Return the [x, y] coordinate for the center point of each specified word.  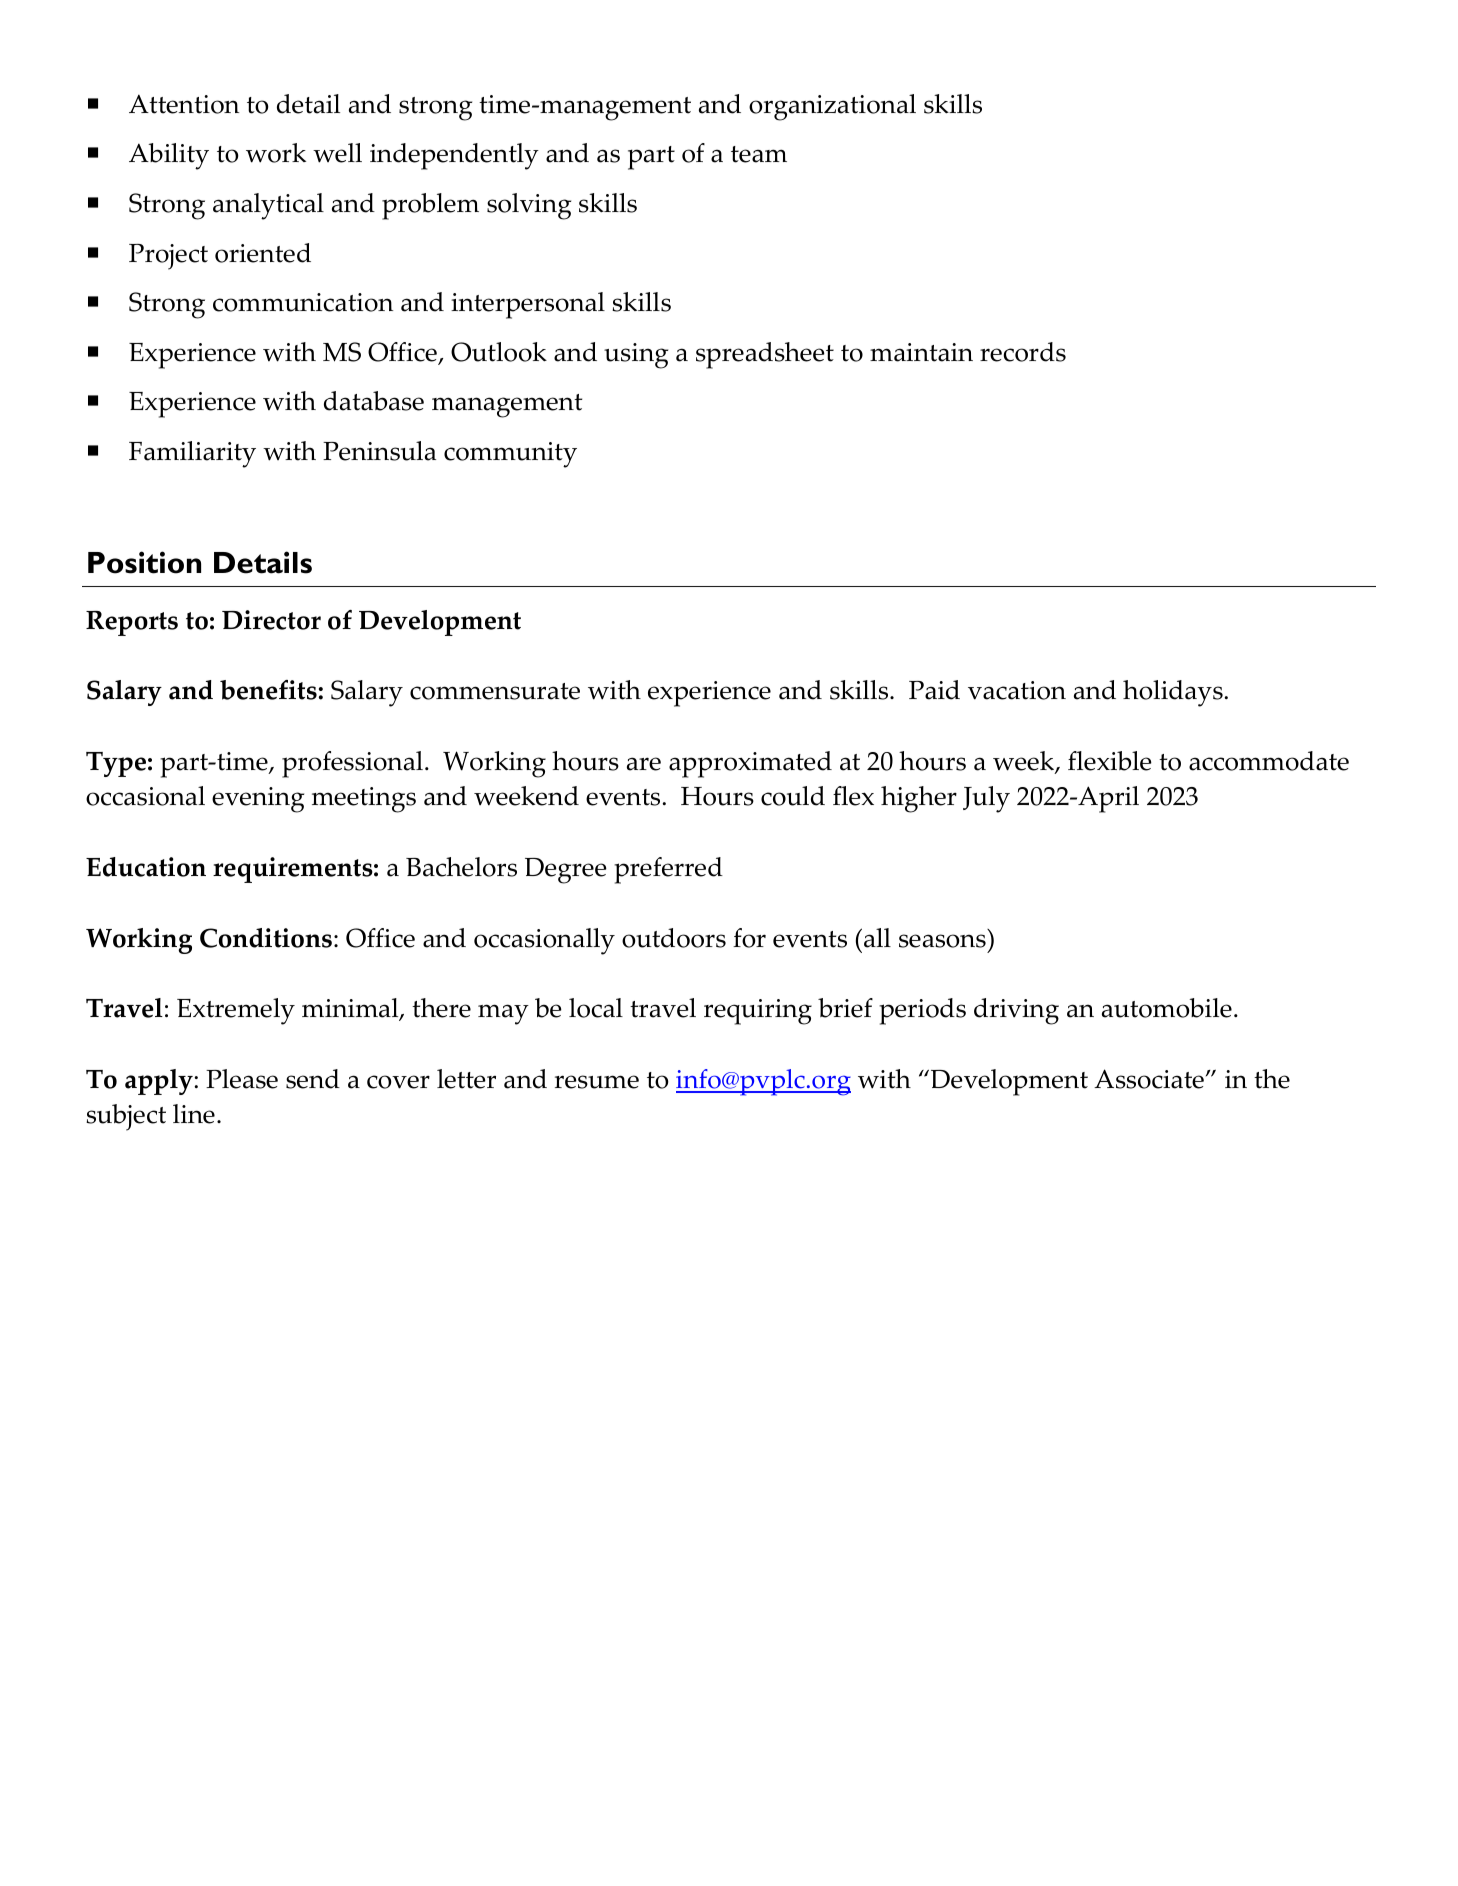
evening [258, 800]
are [644, 764]
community [510, 455]
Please [242, 1079]
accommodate [1269, 761]
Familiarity [192, 454]
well [337, 153]
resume [597, 1082]
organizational [832, 107]
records [1023, 352]
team [759, 154]
